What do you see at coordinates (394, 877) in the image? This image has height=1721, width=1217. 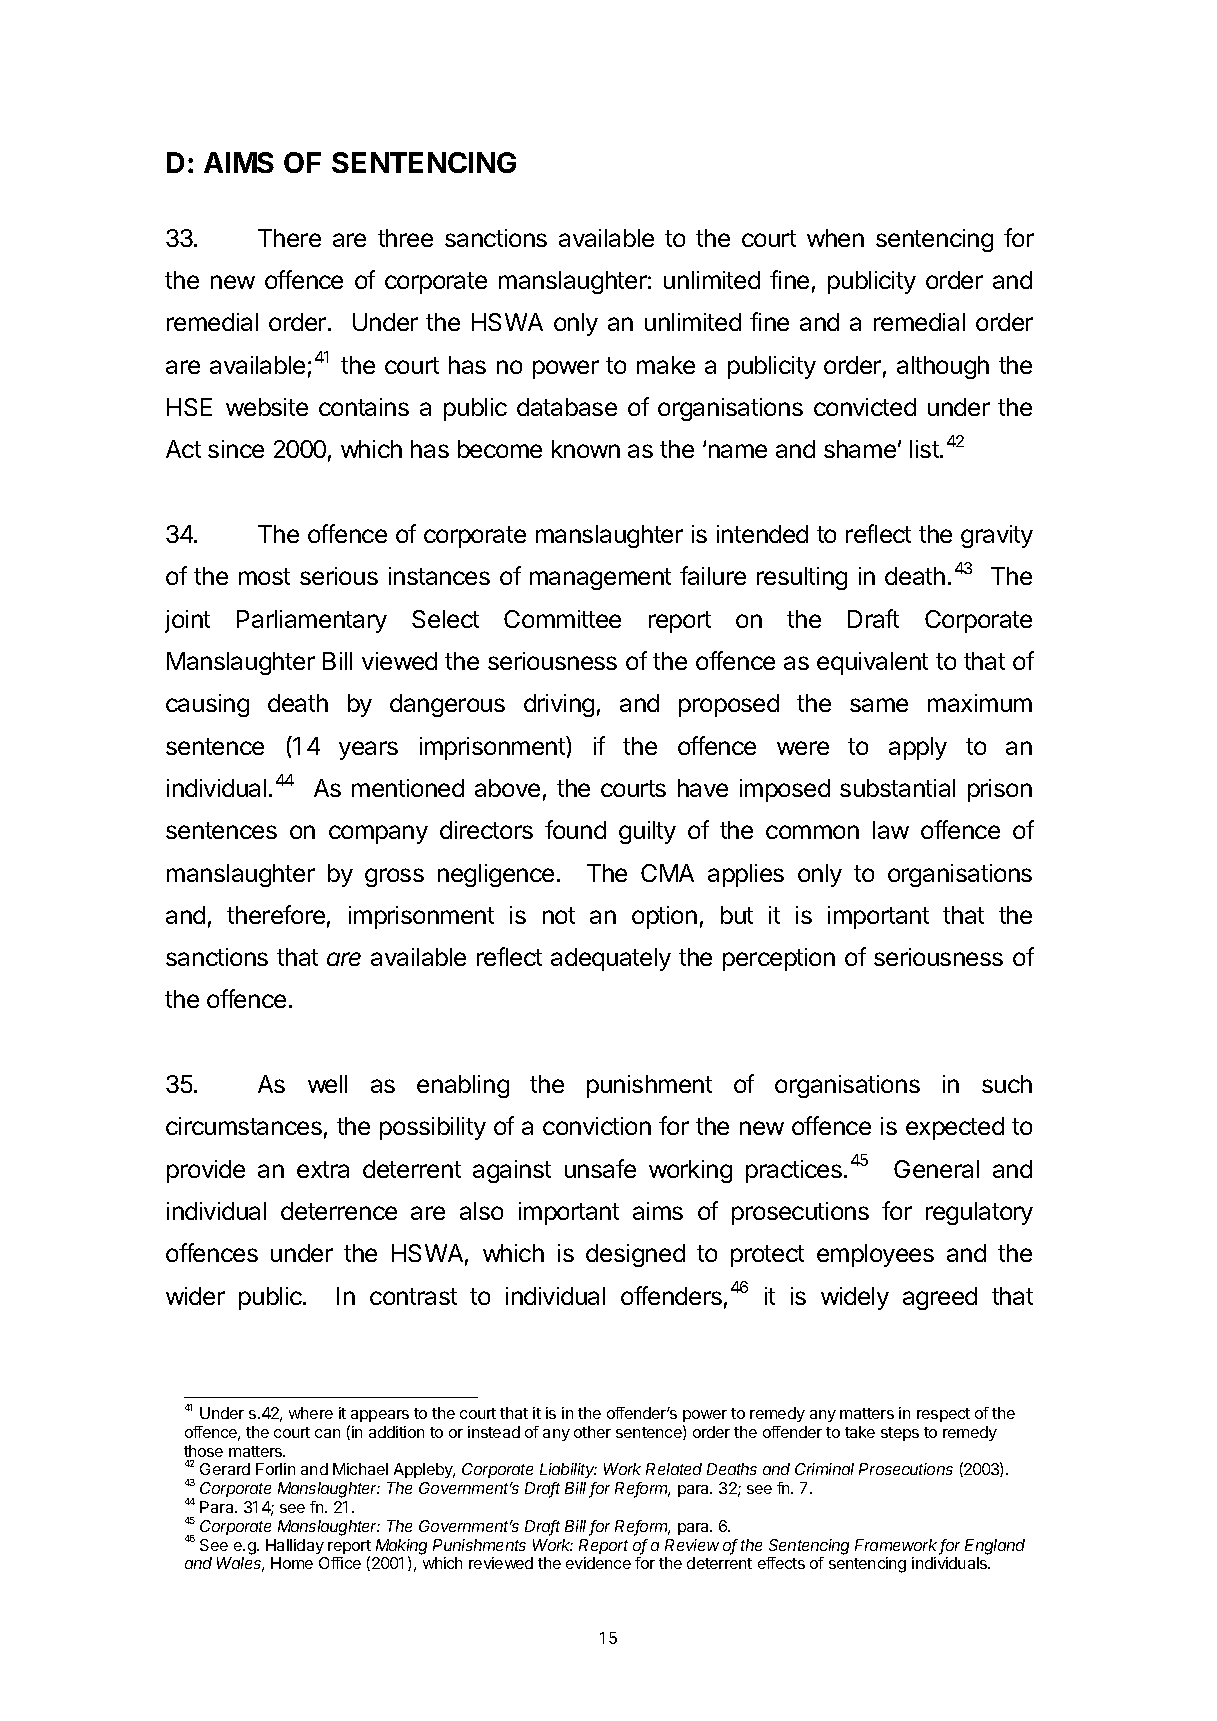 I see `gross` at bounding box center [394, 877].
